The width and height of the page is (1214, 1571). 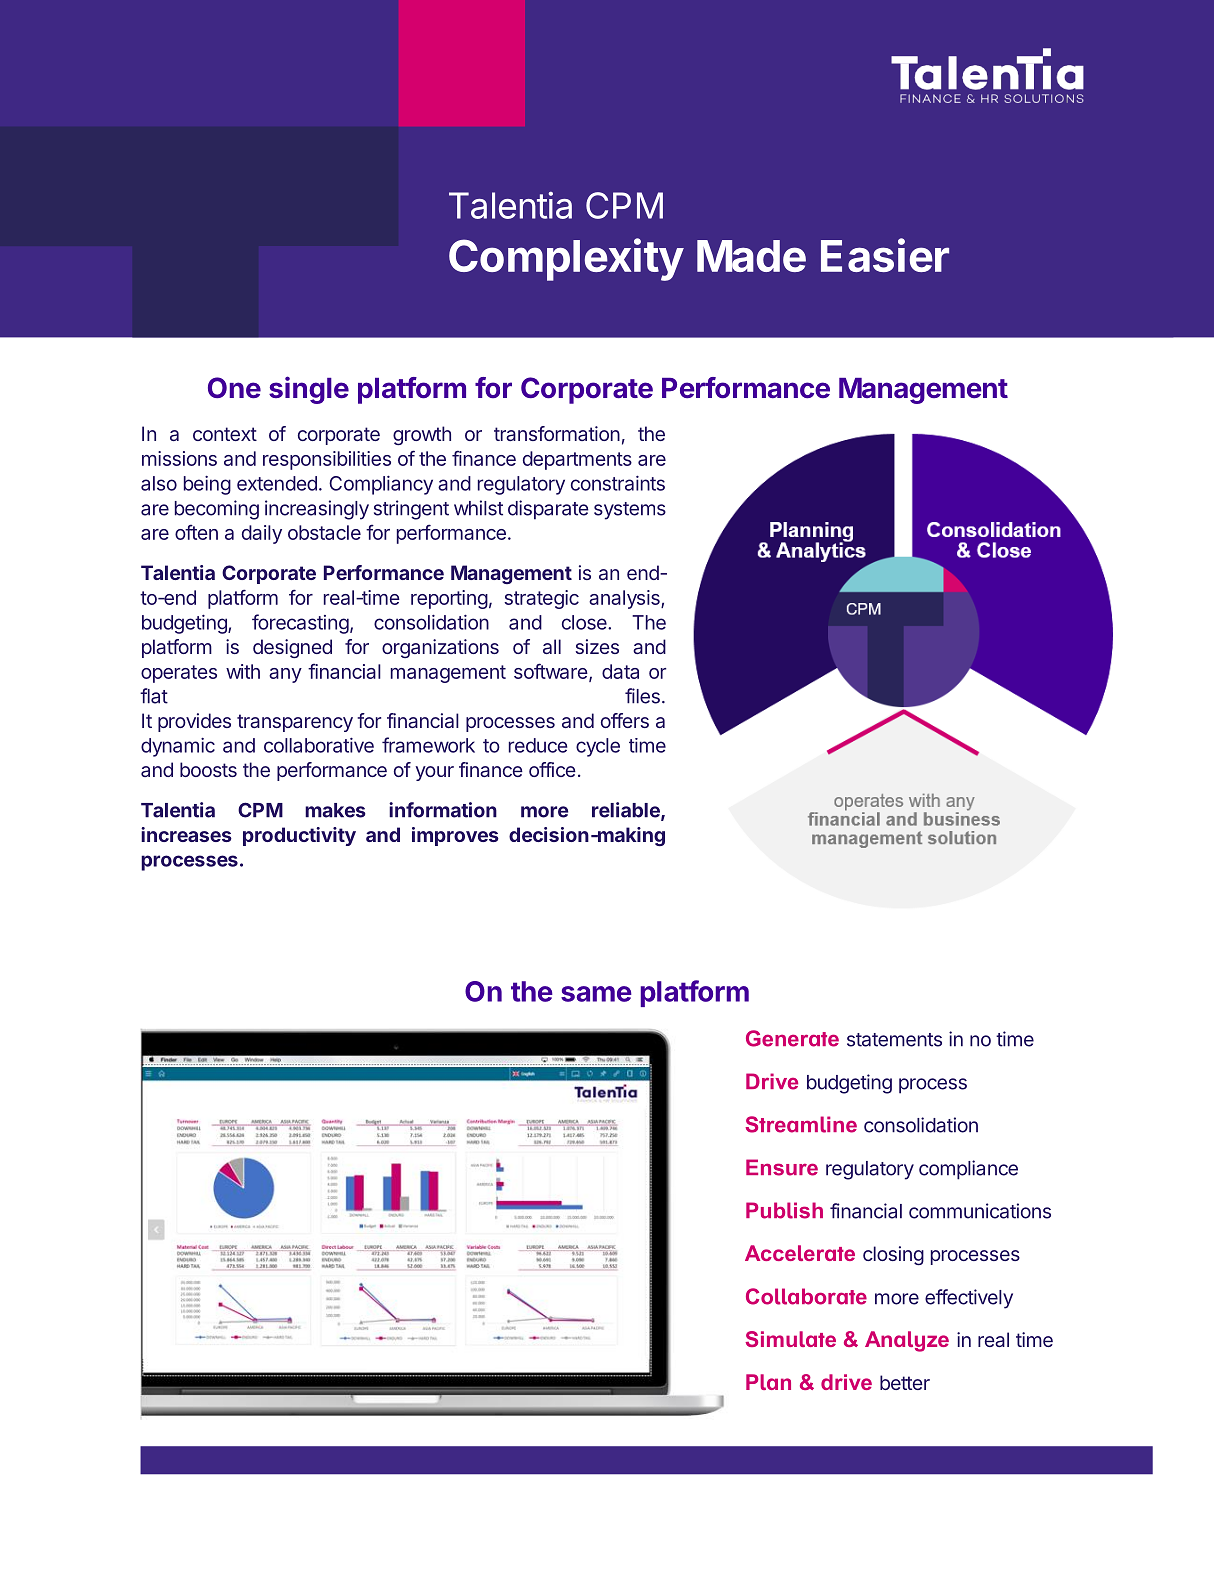 I want to click on systems, so click(x=630, y=511).
